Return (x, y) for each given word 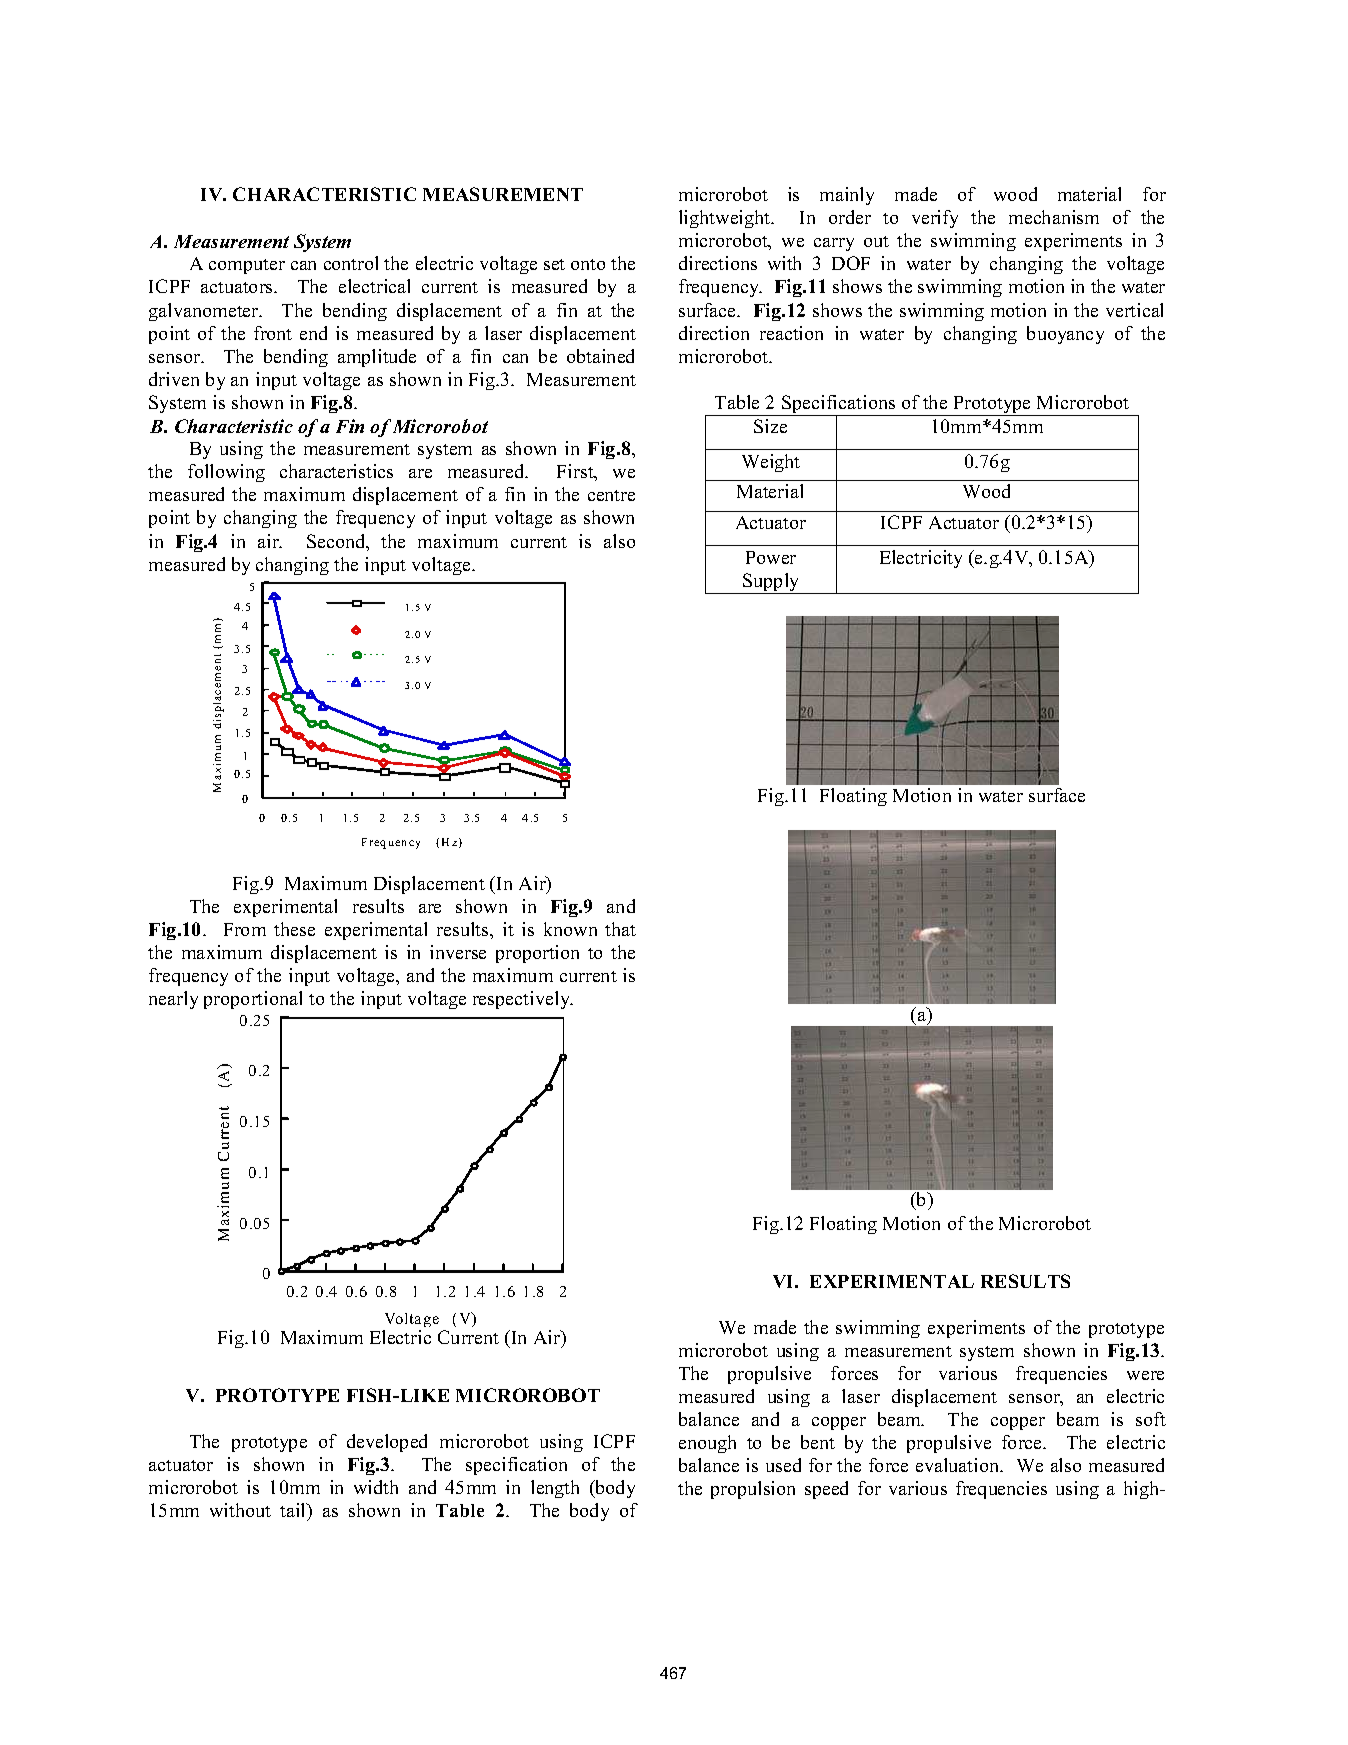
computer (247, 266)
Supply (771, 583)
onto (588, 264)
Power (771, 557)
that (620, 929)
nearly (173, 1000)
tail (294, 1510)
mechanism (1054, 217)
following (226, 473)
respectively (523, 1000)
